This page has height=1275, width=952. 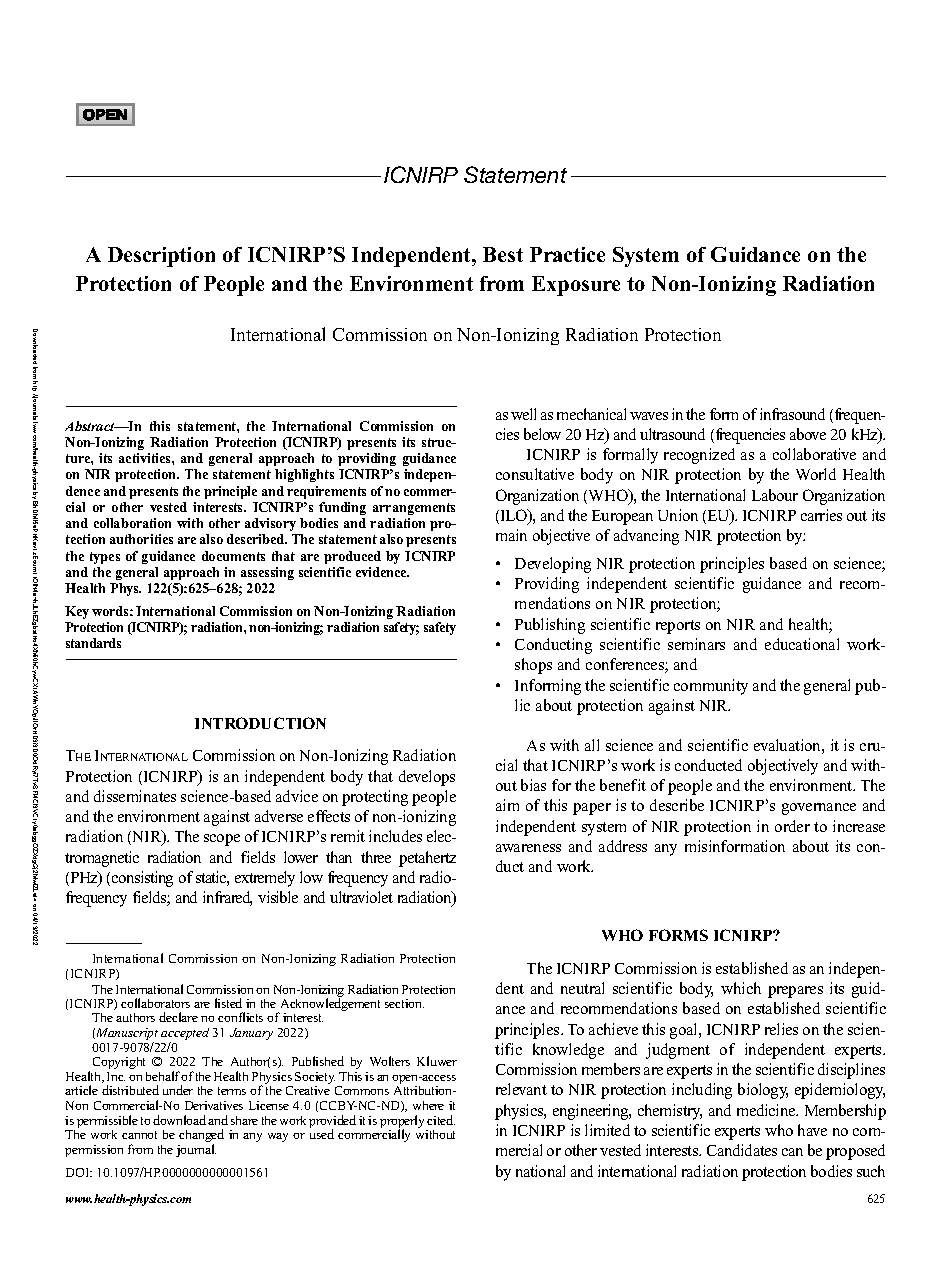 What do you see at coordinates (742, 1150) in the page?
I see `Candidates` at bounding box center [742, 1150].
